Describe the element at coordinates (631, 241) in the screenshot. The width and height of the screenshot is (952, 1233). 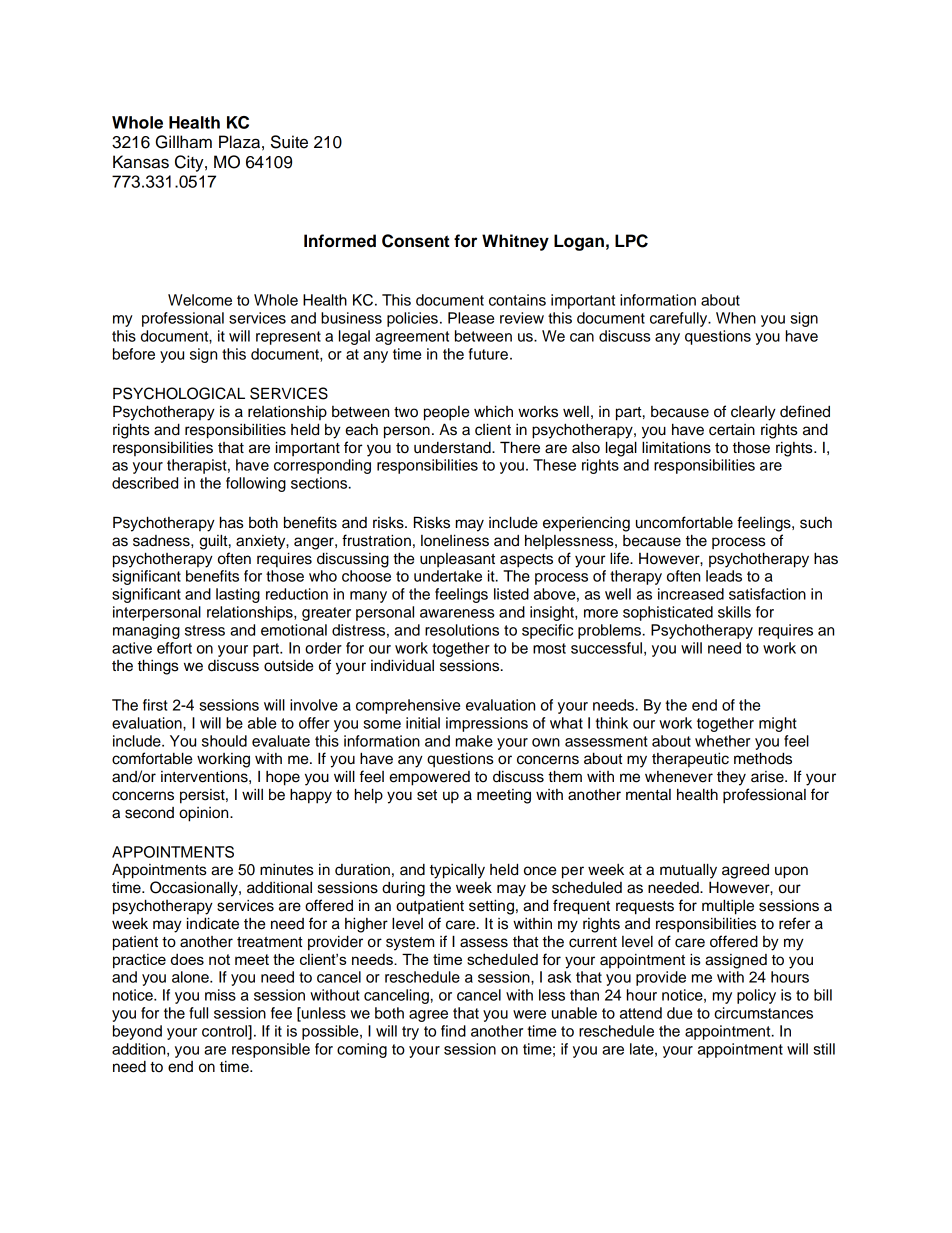
I see `LPC` at that location.
